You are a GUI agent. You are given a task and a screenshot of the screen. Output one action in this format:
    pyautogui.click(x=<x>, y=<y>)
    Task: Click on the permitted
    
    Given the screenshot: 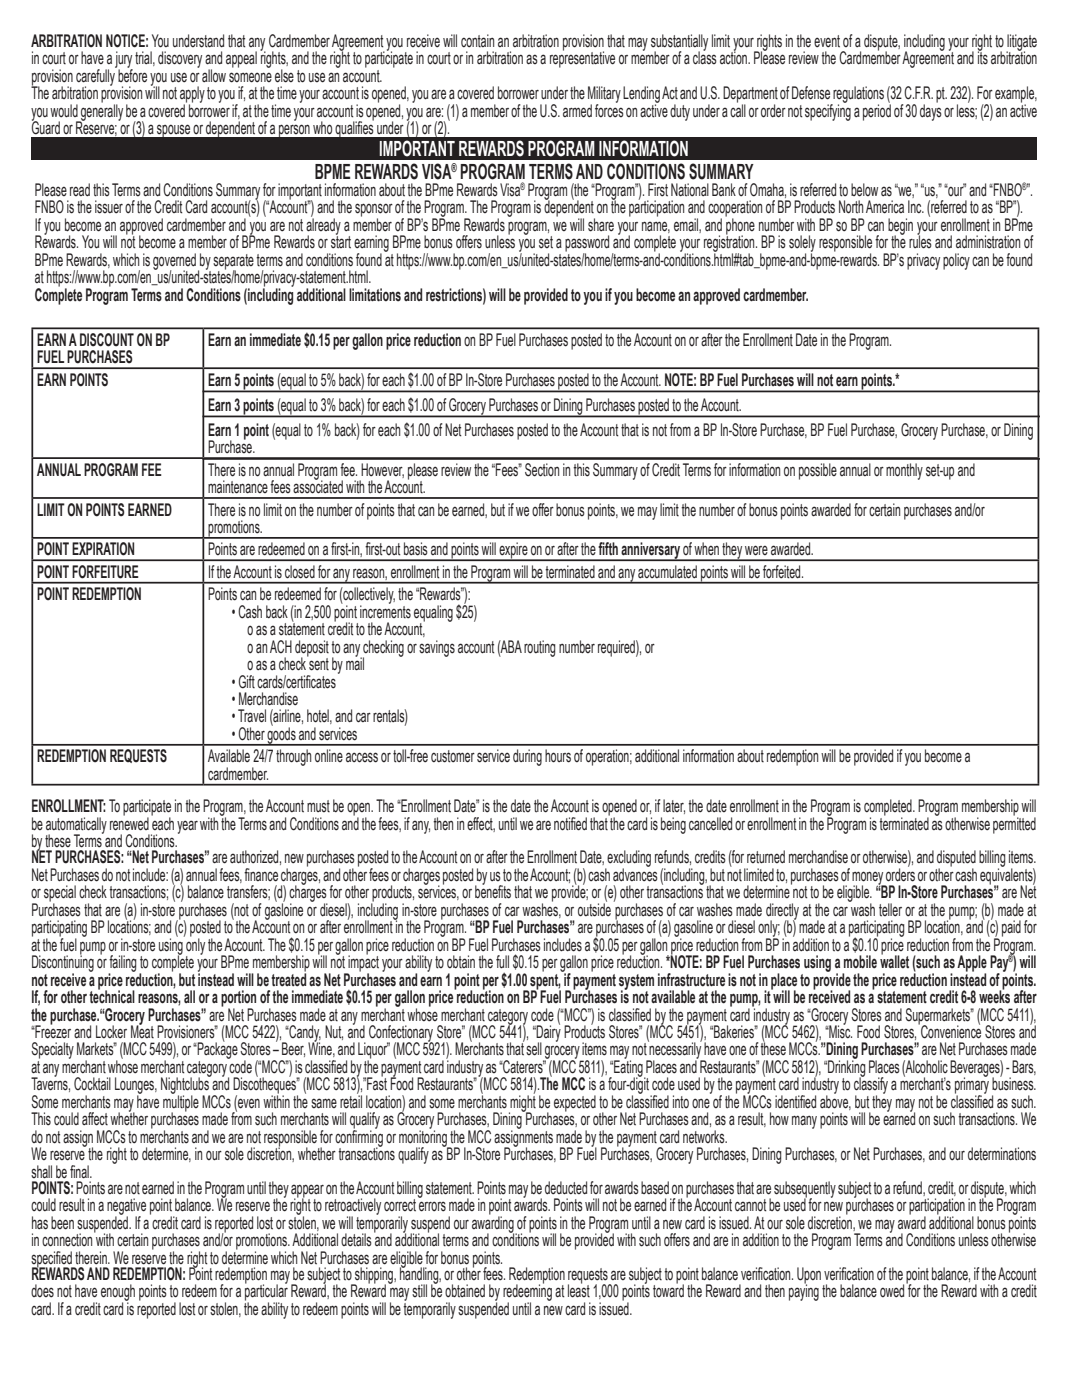 What is the action you would take?
    pyautogui.click(x=1014, y=824)
